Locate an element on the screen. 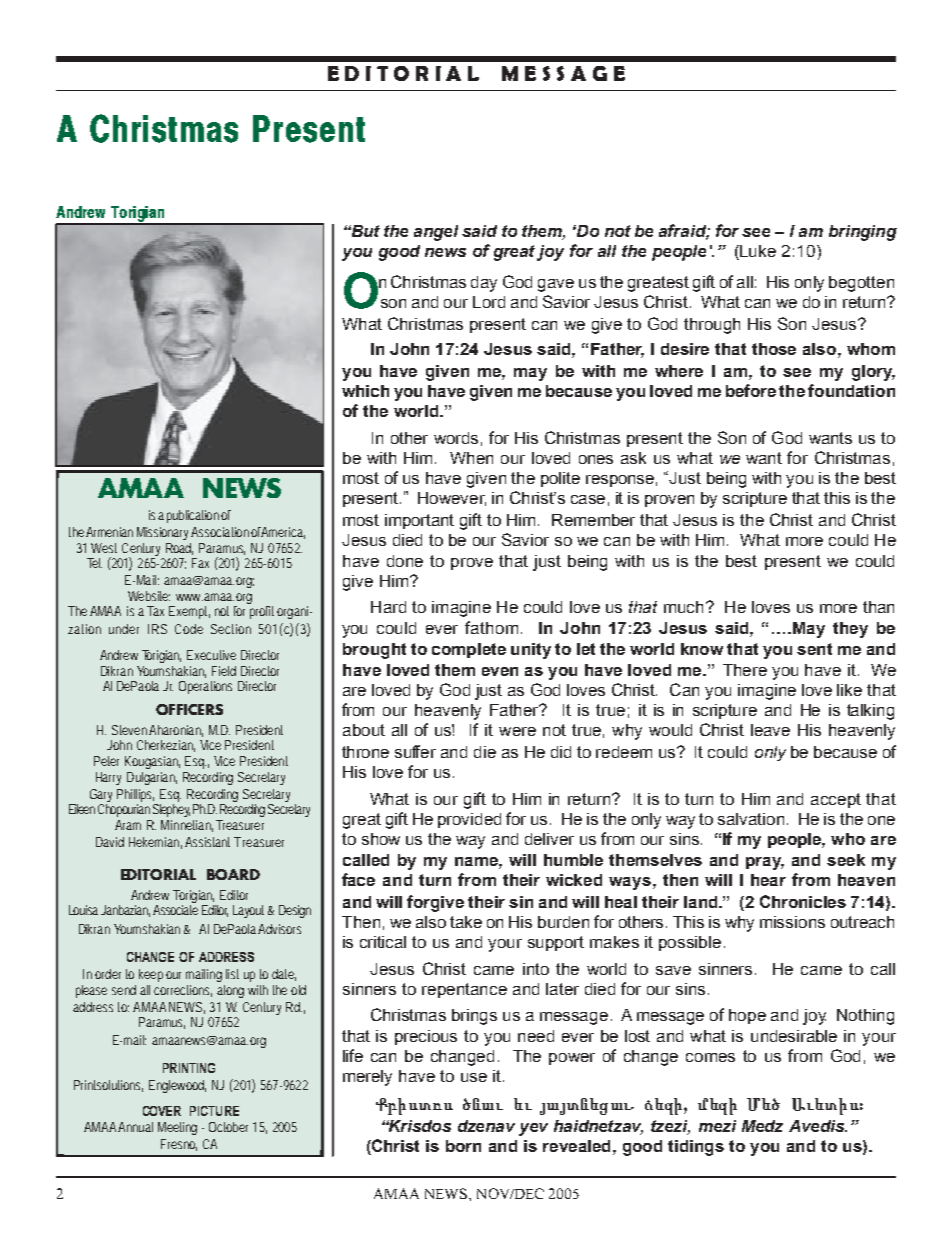 The height and width of the screenshot is (1233, 952). When is located at coordinates (471, 458).
